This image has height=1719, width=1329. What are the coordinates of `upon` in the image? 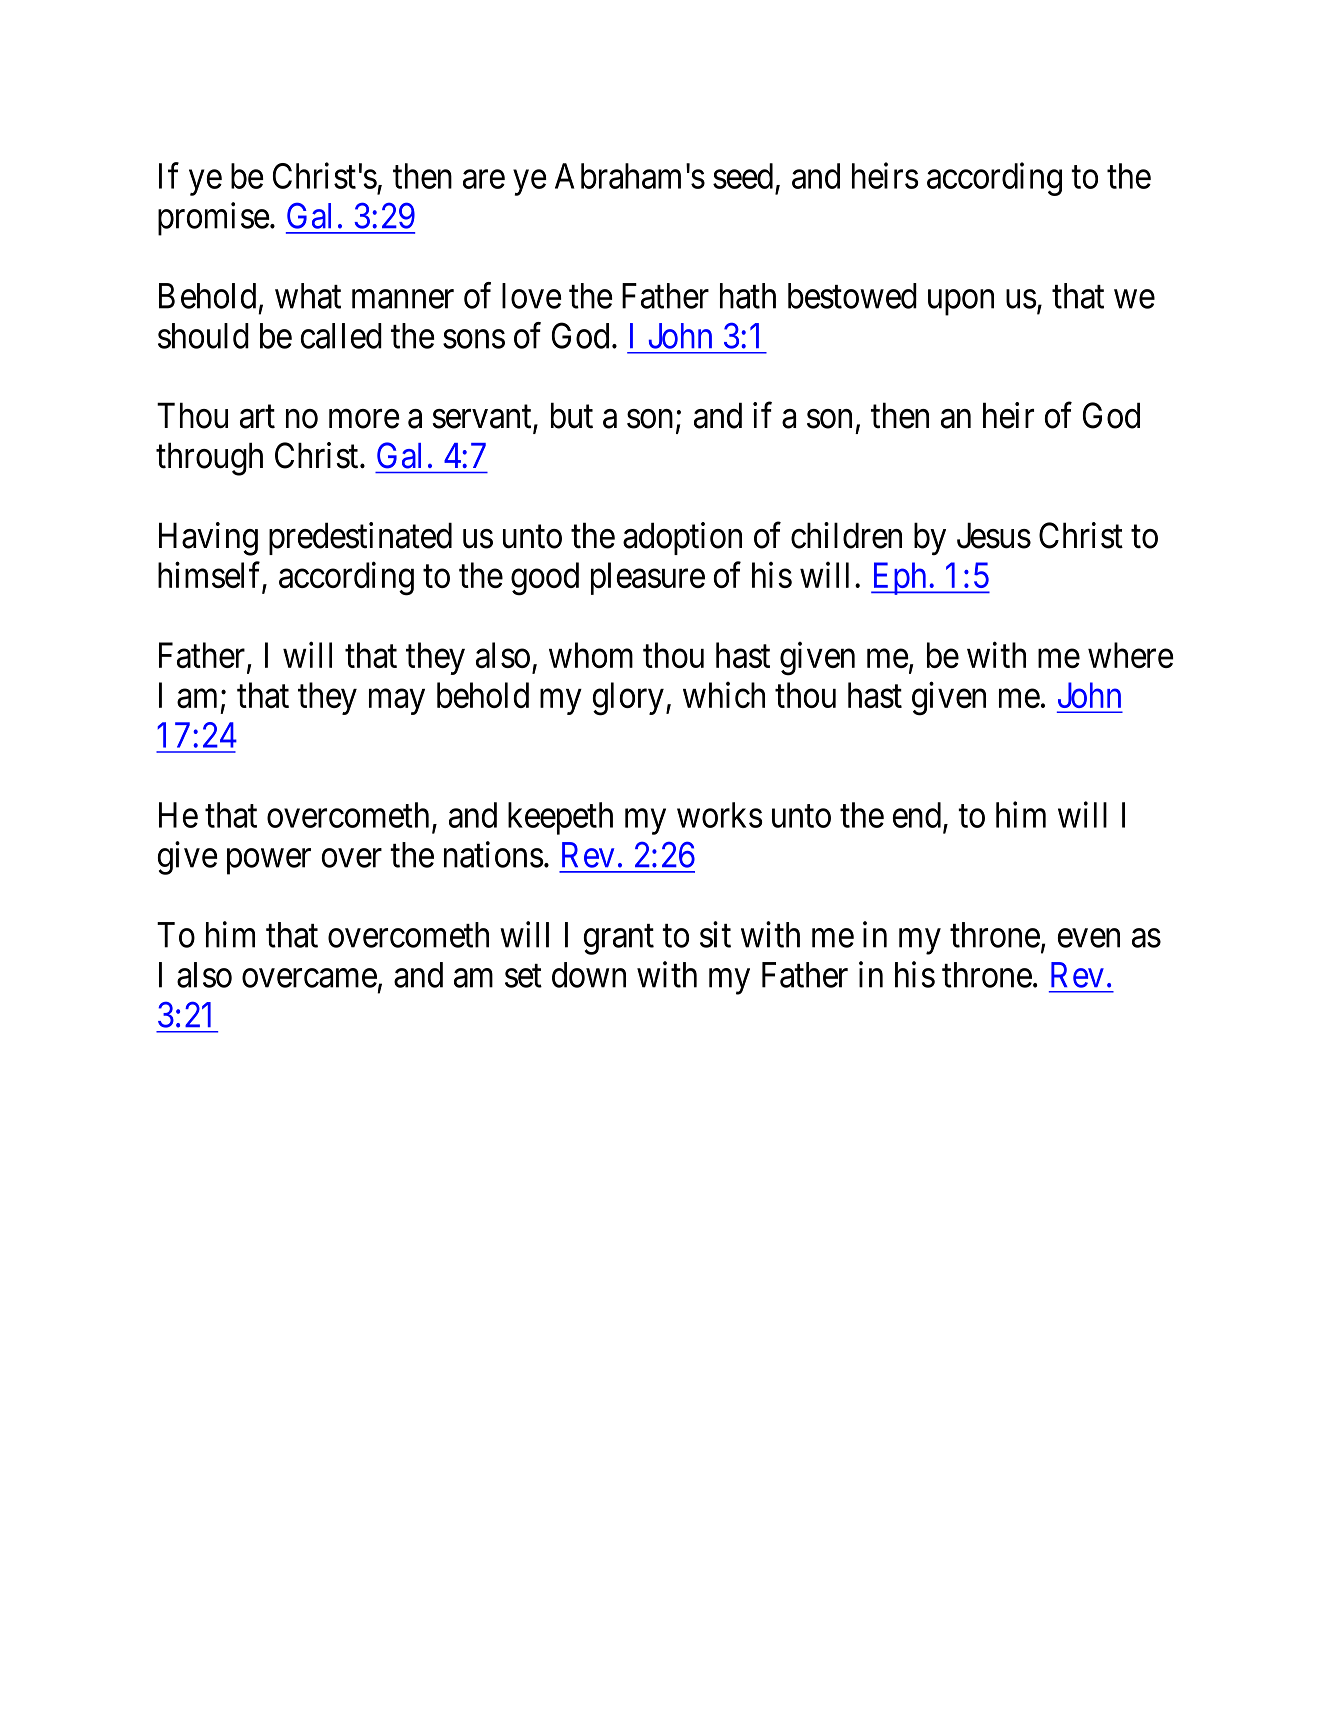 It's located at (961, 303).
